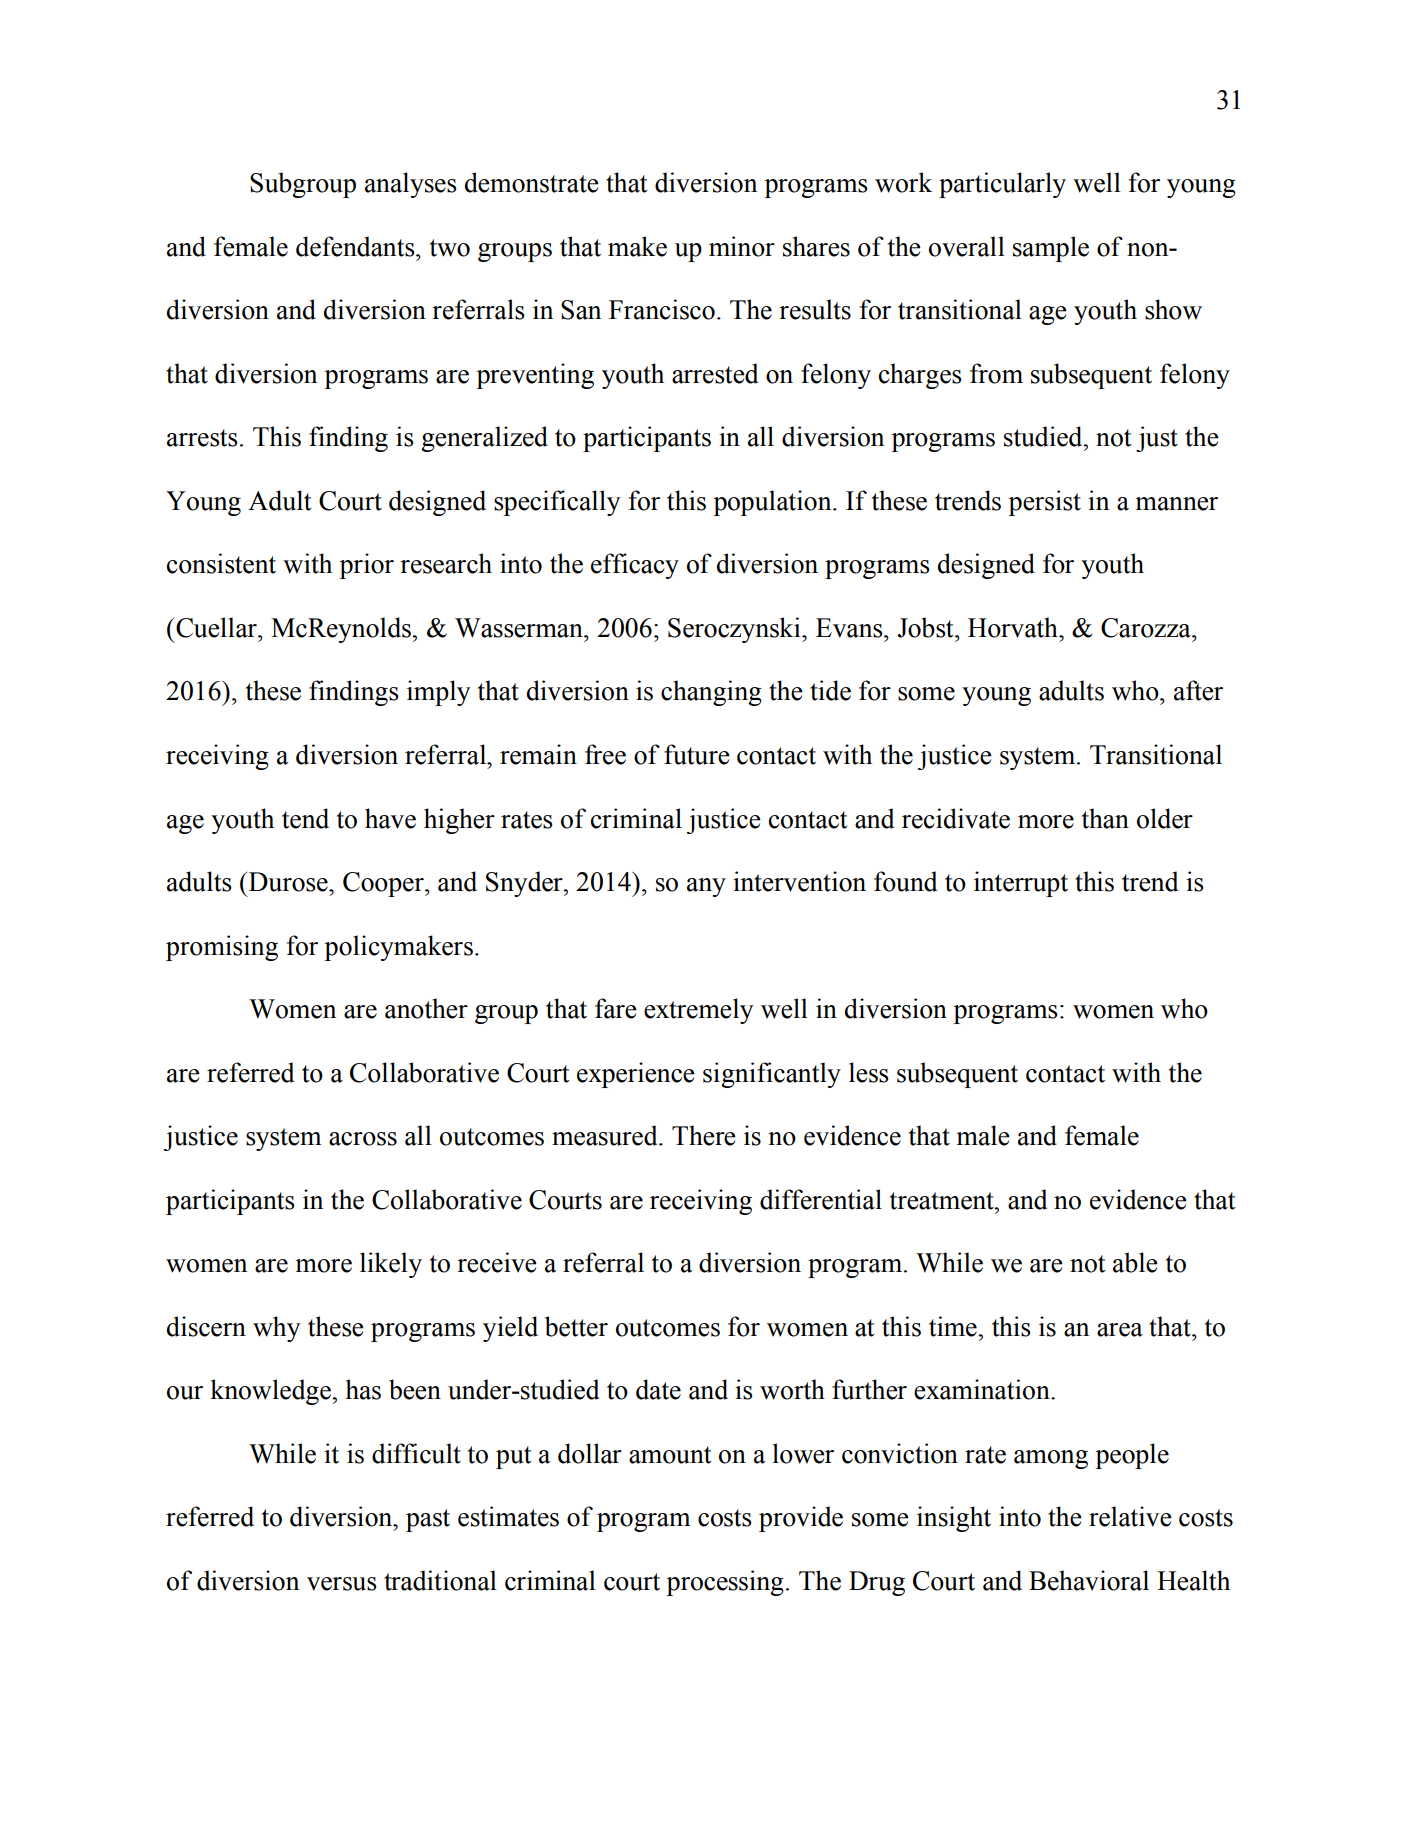  Describe the element at coordinates (1051, 249) in the screenshot. I see `sample` at that location.
